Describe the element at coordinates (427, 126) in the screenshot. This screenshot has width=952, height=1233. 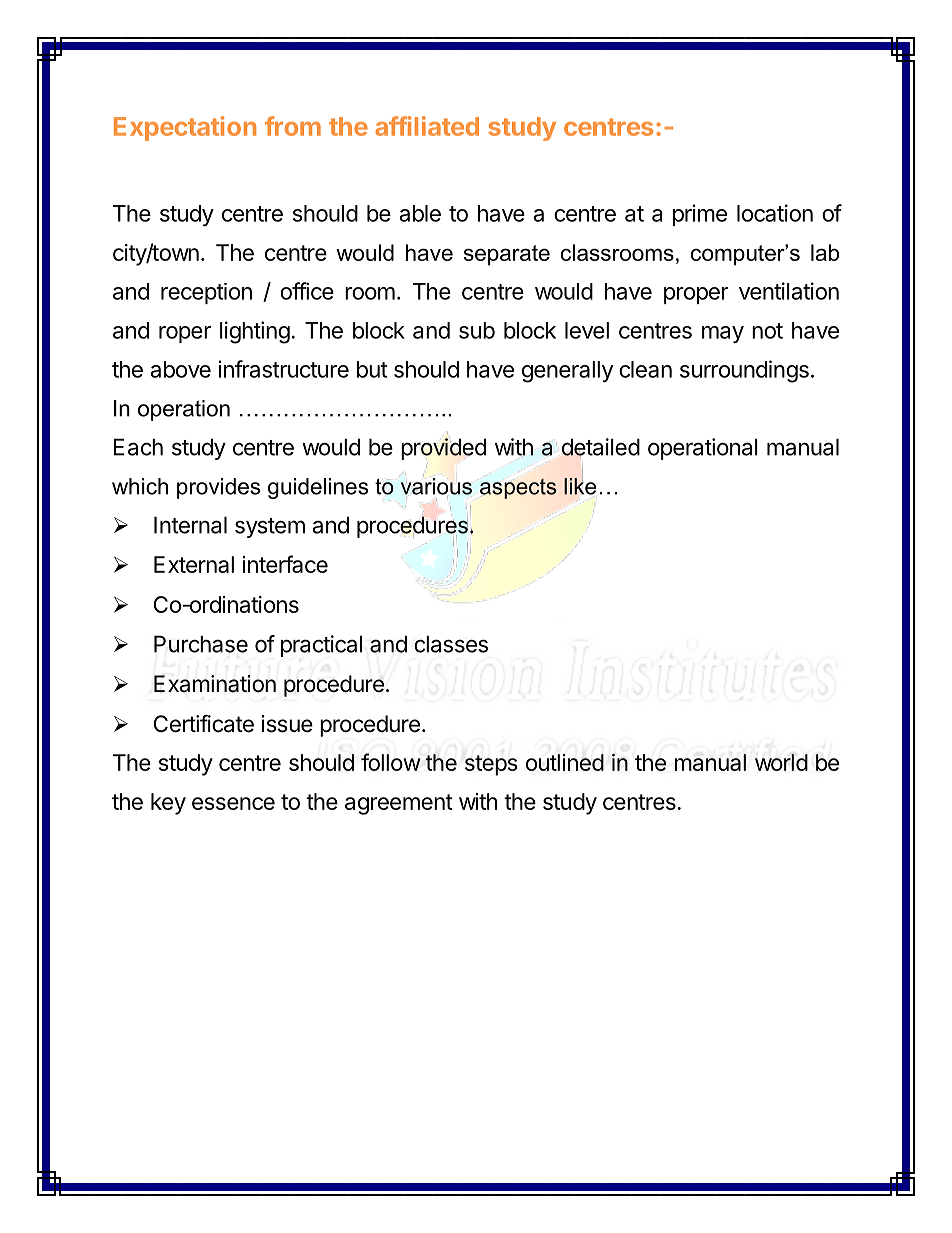
I see `affiliated` at that location.
